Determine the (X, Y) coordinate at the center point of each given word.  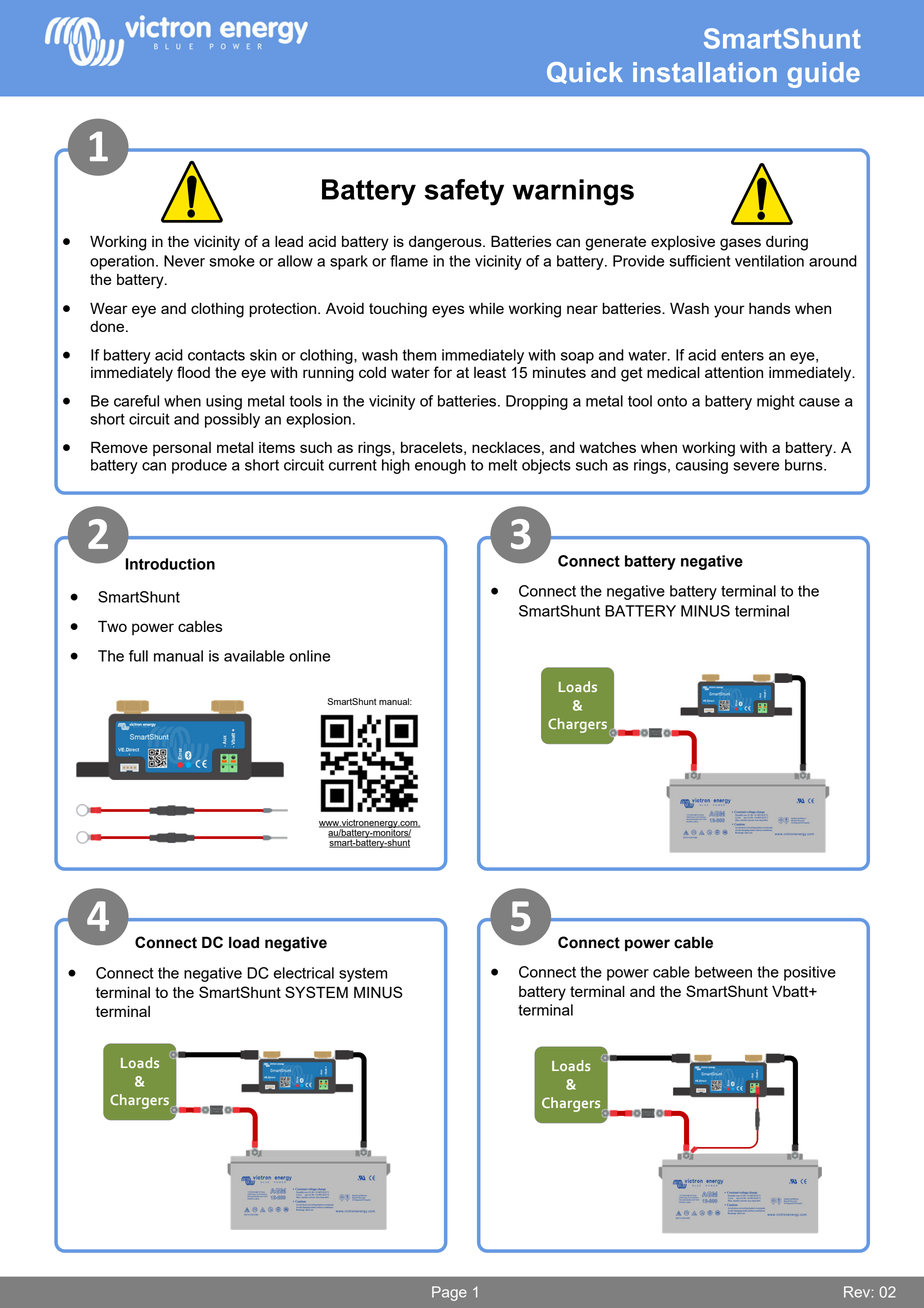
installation (705, 72)
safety (464, 192)
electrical (304, 973)
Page (449, 1293)
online (309, 656)
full (138, 656)
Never (184, 261)
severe (756, 466)
